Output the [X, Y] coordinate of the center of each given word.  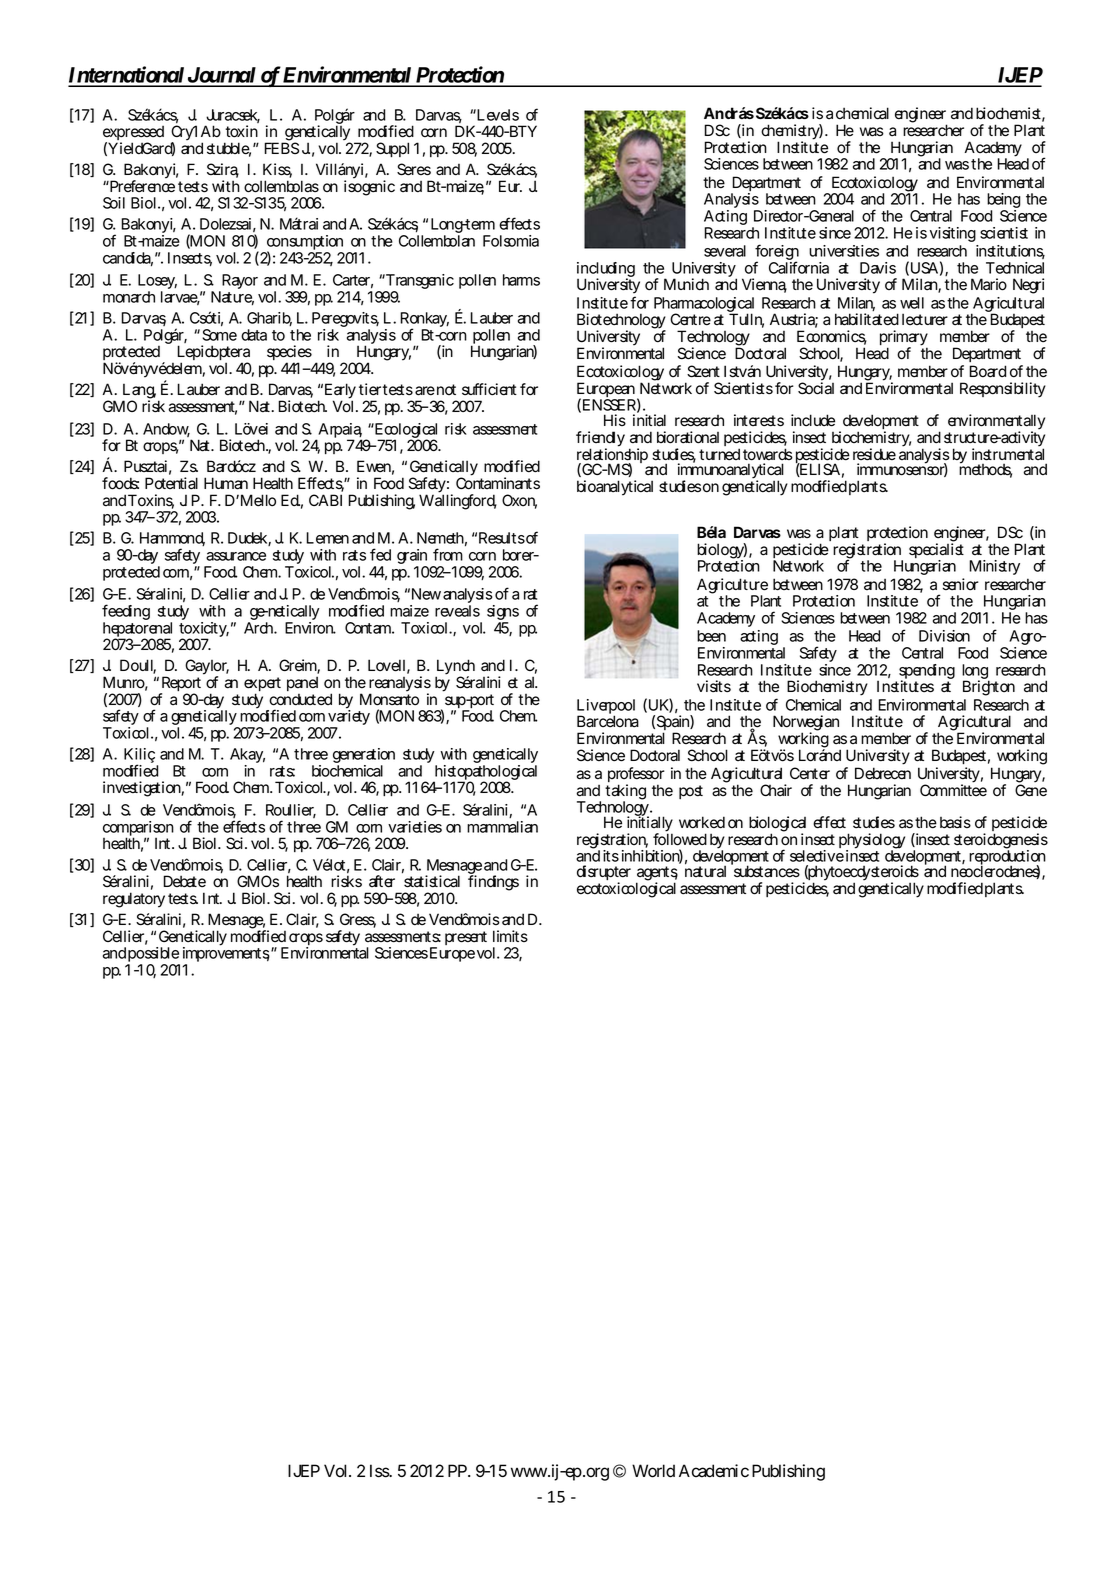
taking [625, 793]
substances [765, 871]
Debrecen [883, 773]
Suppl [392, 149]
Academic [714, 1471]
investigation [142, 789]
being [1003, 202]
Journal [221, 76]
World [653, 1471]
